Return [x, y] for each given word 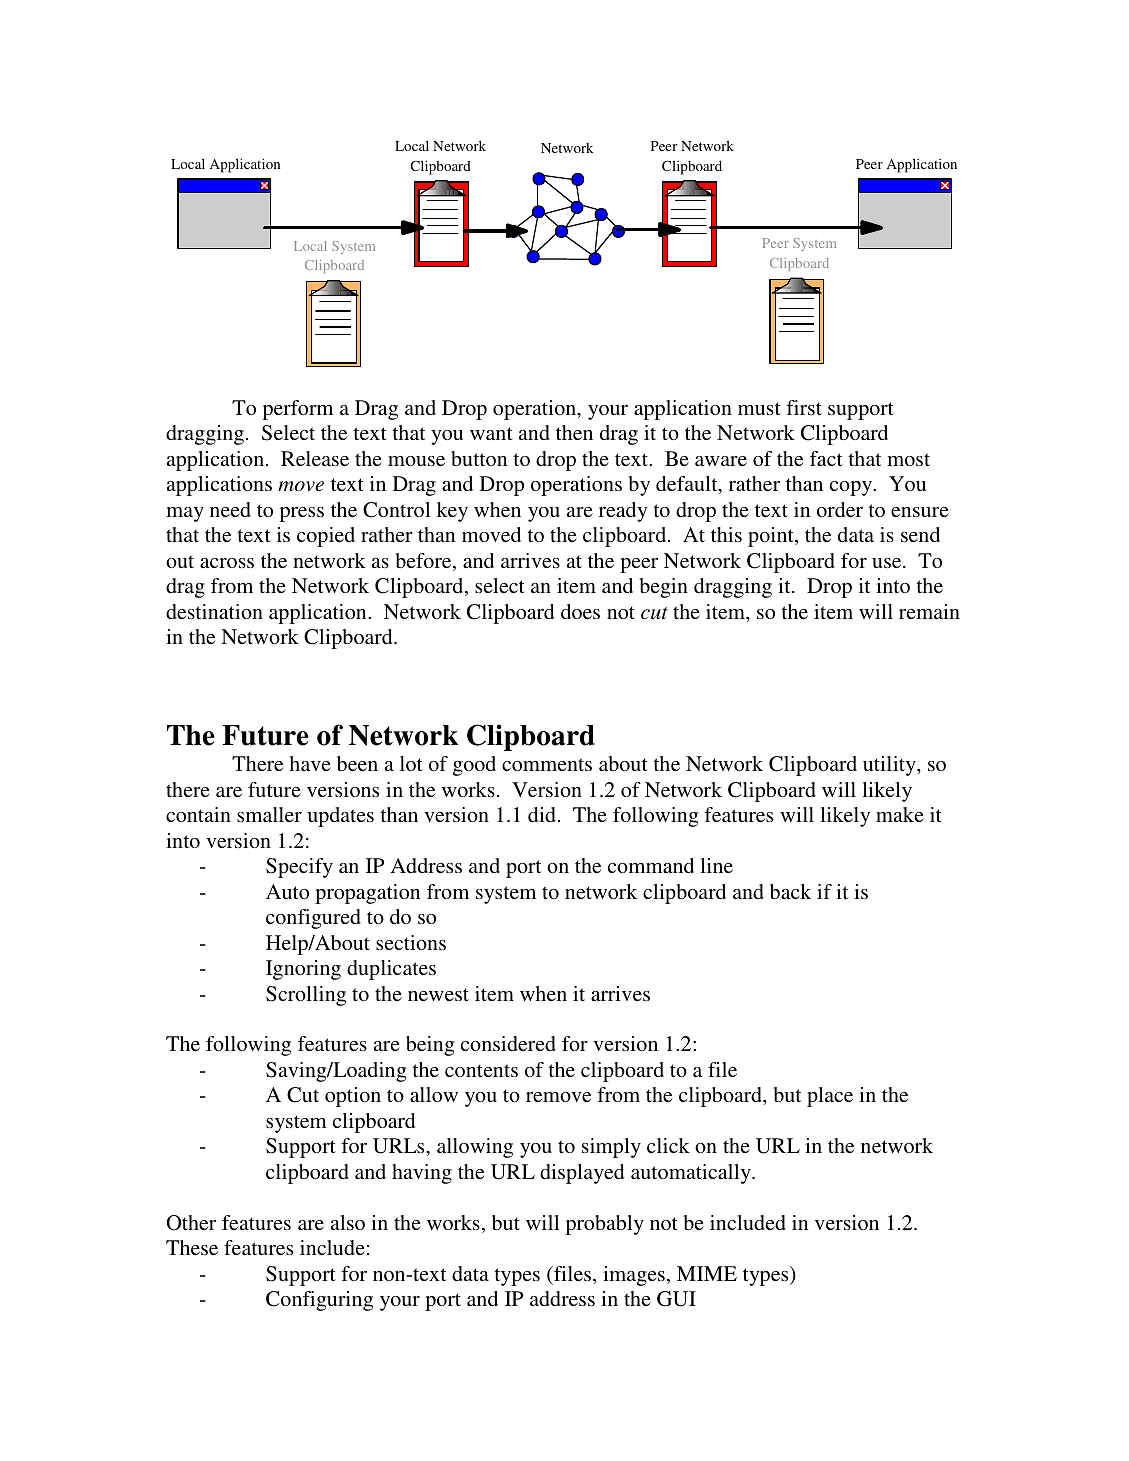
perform [298, 410]
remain [929, 611]
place [830, 1097]
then [574, 432]
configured [313, 919]
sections [411, 942]
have [310, 763]
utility [890, 766]
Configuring [319, 1301]
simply [611, 1148]
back [790, 891]
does [580, 611]
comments [547, 764]
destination [214, 611]
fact [826, 458]
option [353, 1097]
